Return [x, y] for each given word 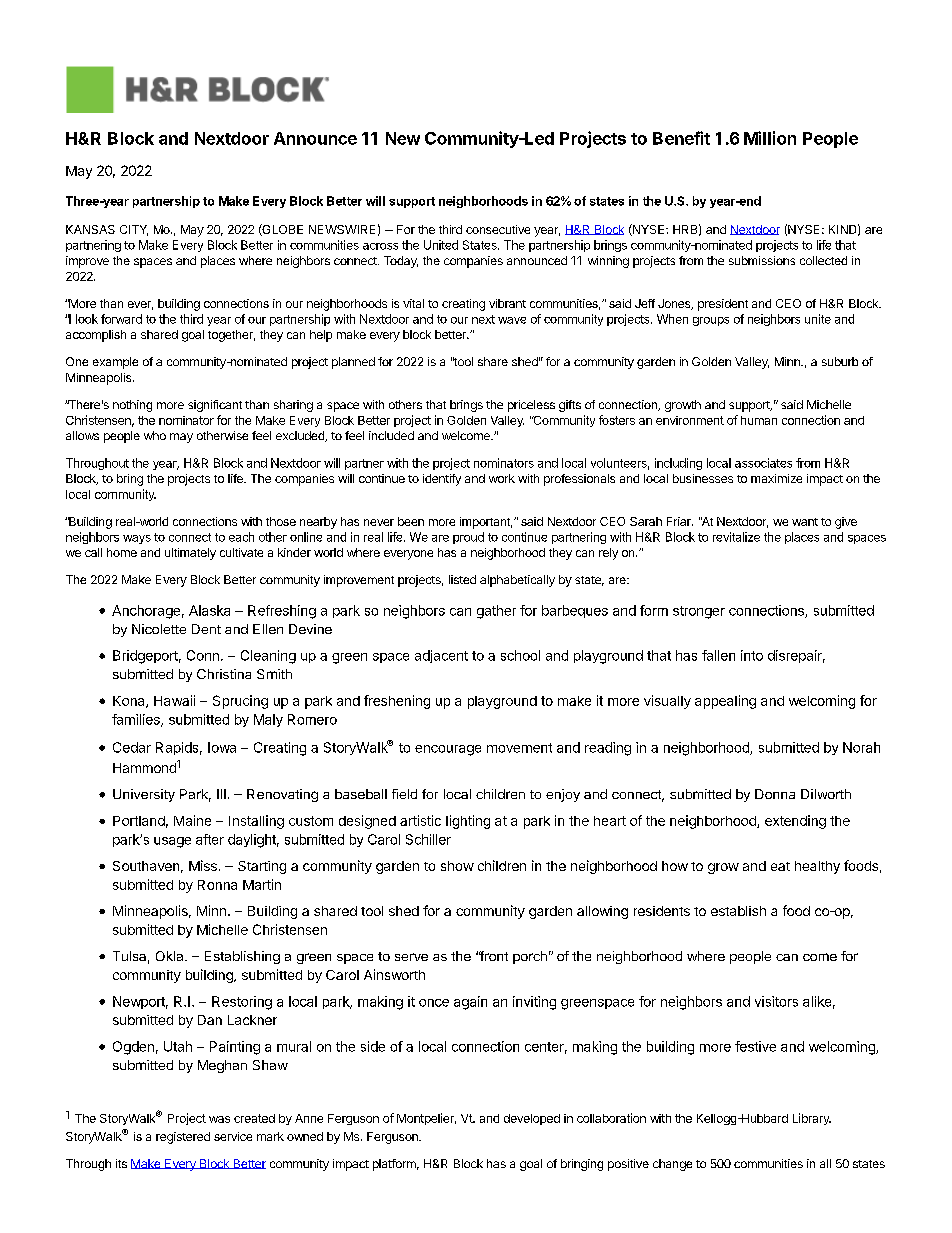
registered [183, 1138]
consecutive [498, 229]
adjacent [441, 656]
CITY [134, 230]
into [752, 655]
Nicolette [159, 629]
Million [770, 138]
